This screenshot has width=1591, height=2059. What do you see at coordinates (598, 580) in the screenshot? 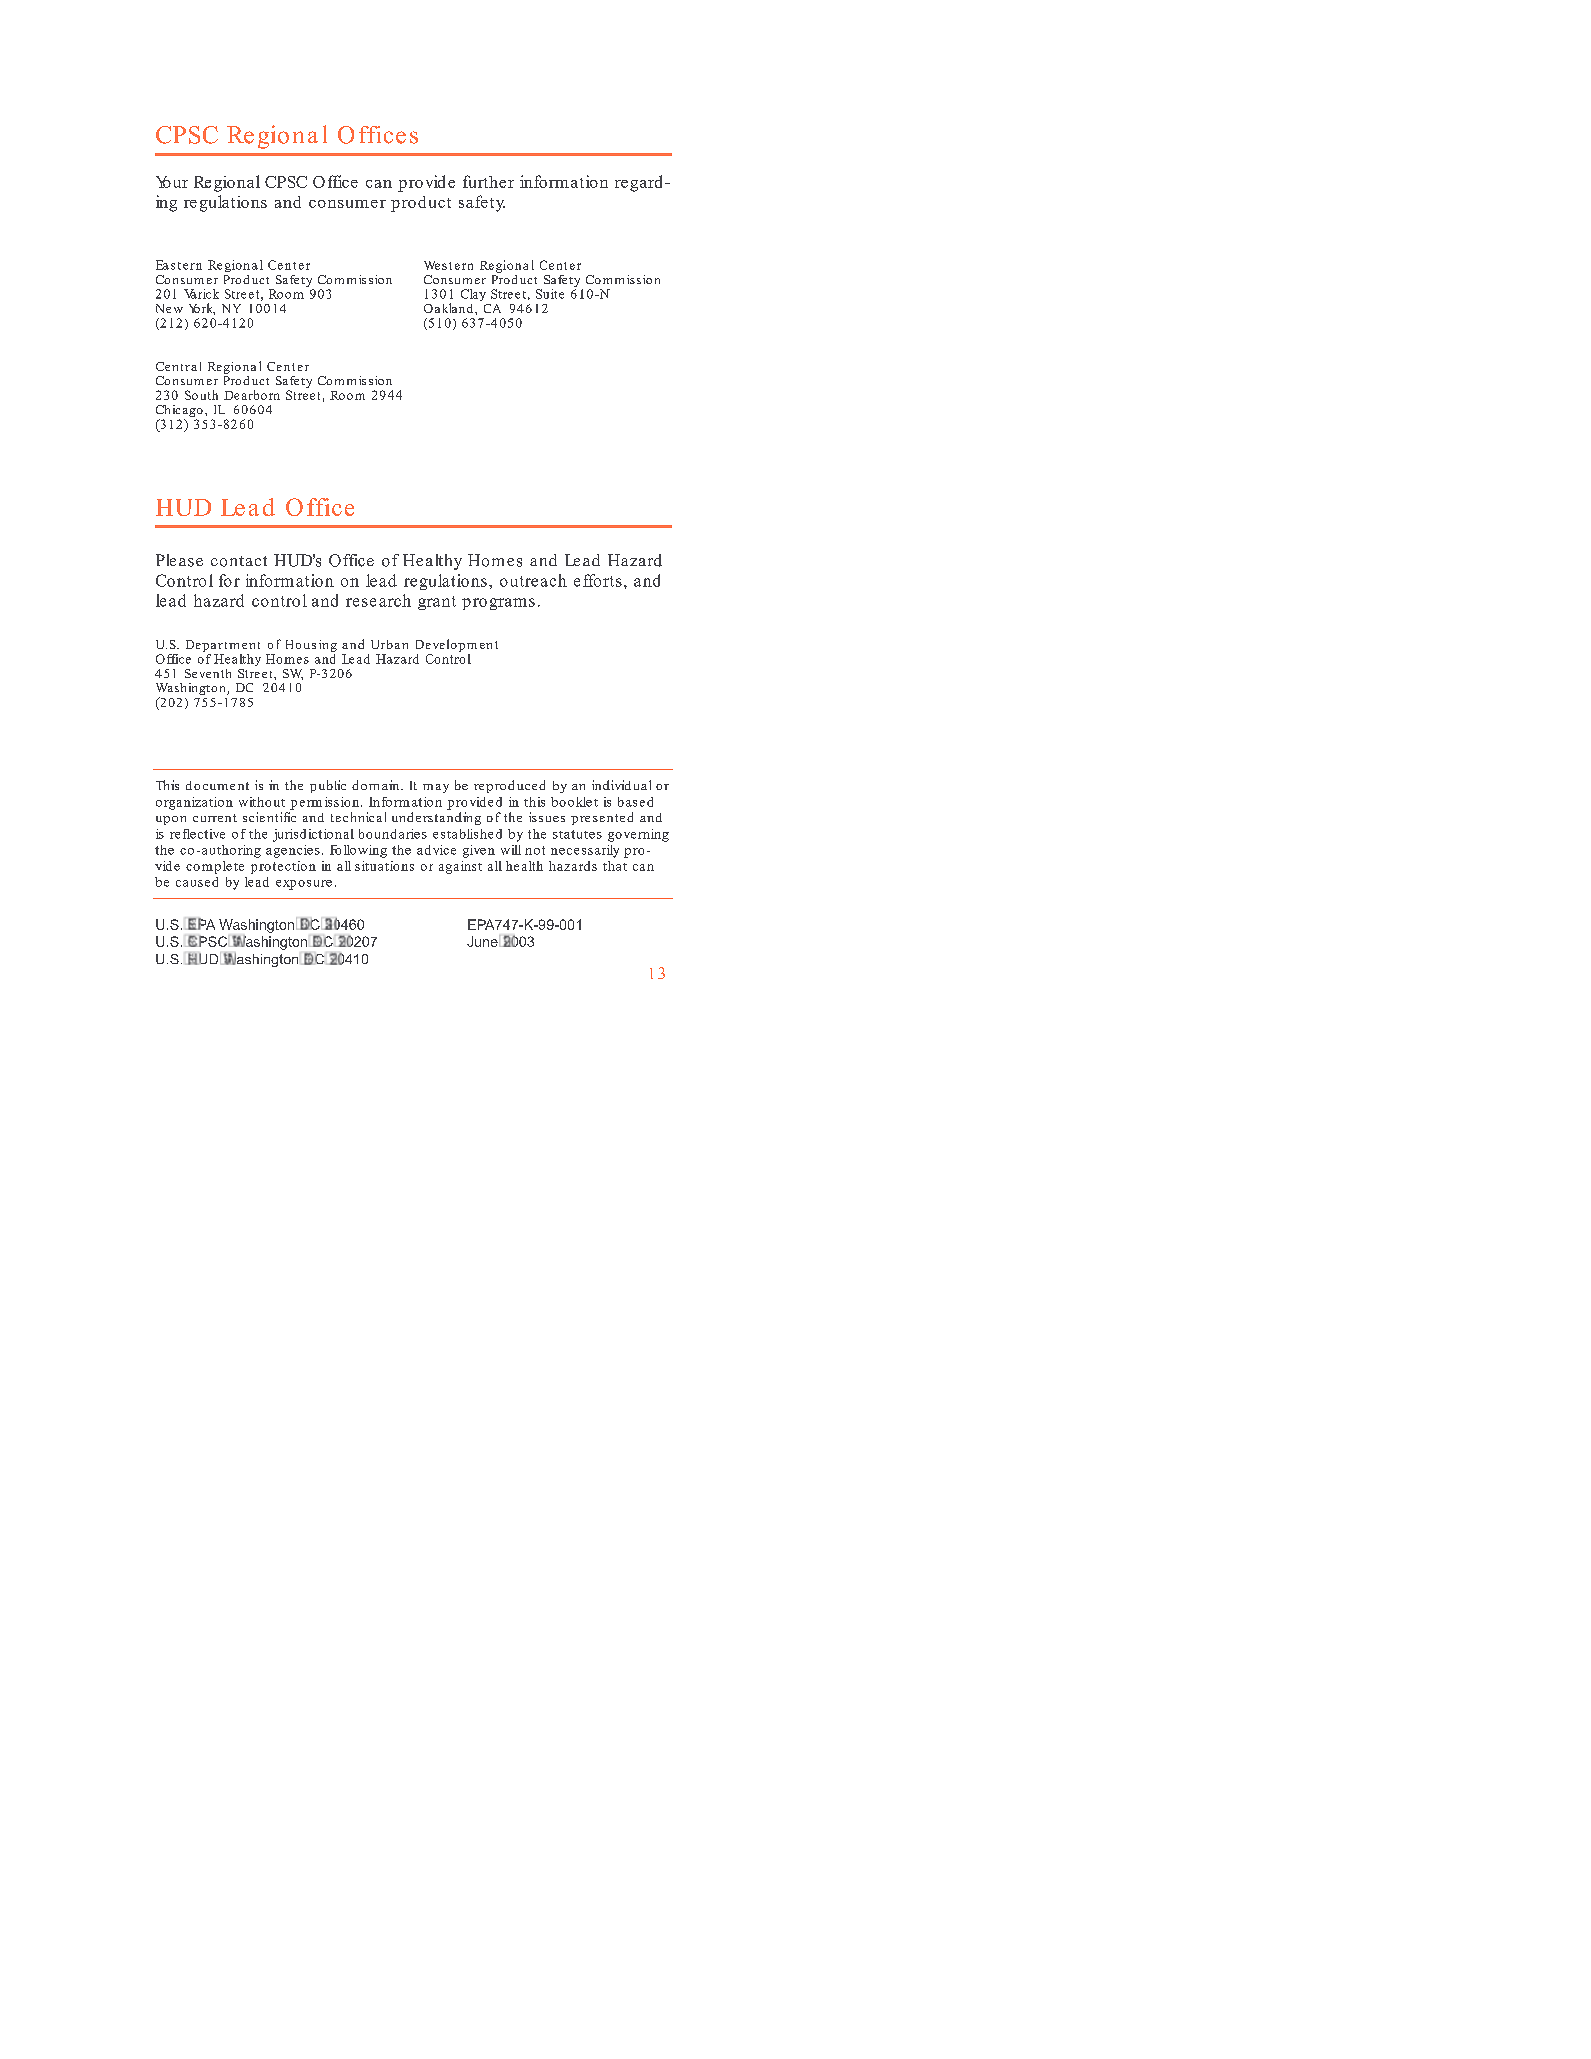
I see `efforts` at bounding box center [598, 580].
